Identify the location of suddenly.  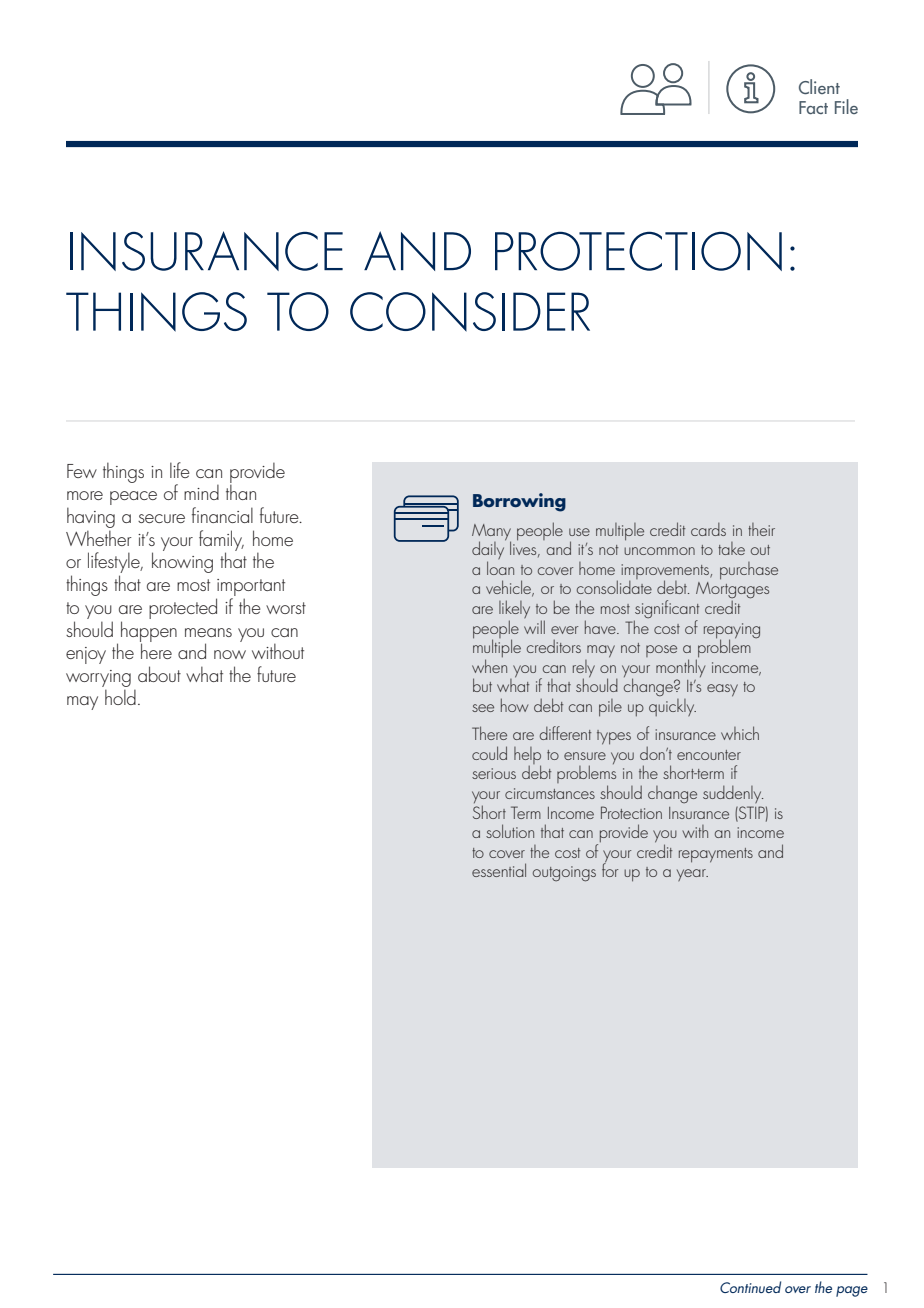
(733, 794).
